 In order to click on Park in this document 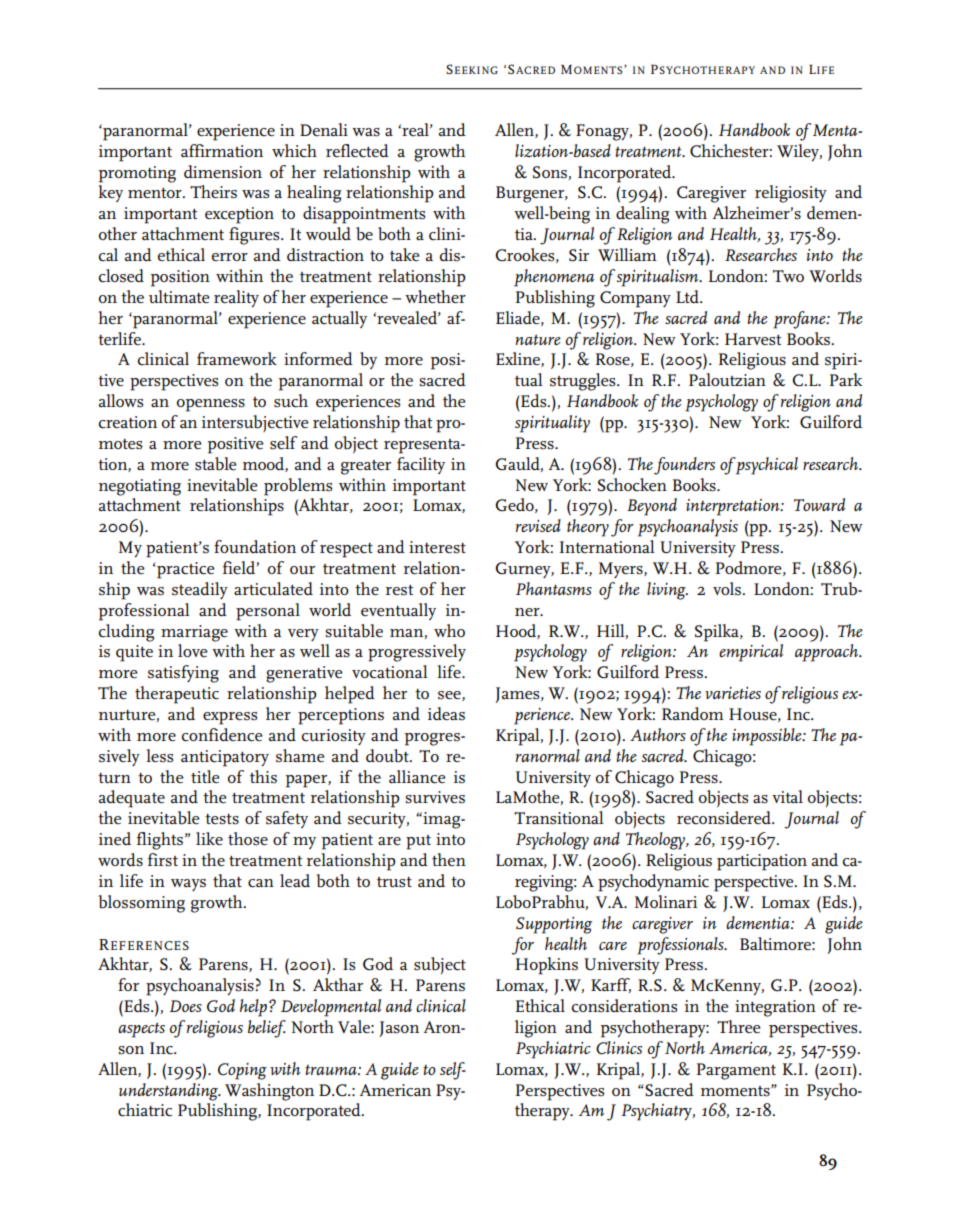, I will do `click(846, 379)`.
